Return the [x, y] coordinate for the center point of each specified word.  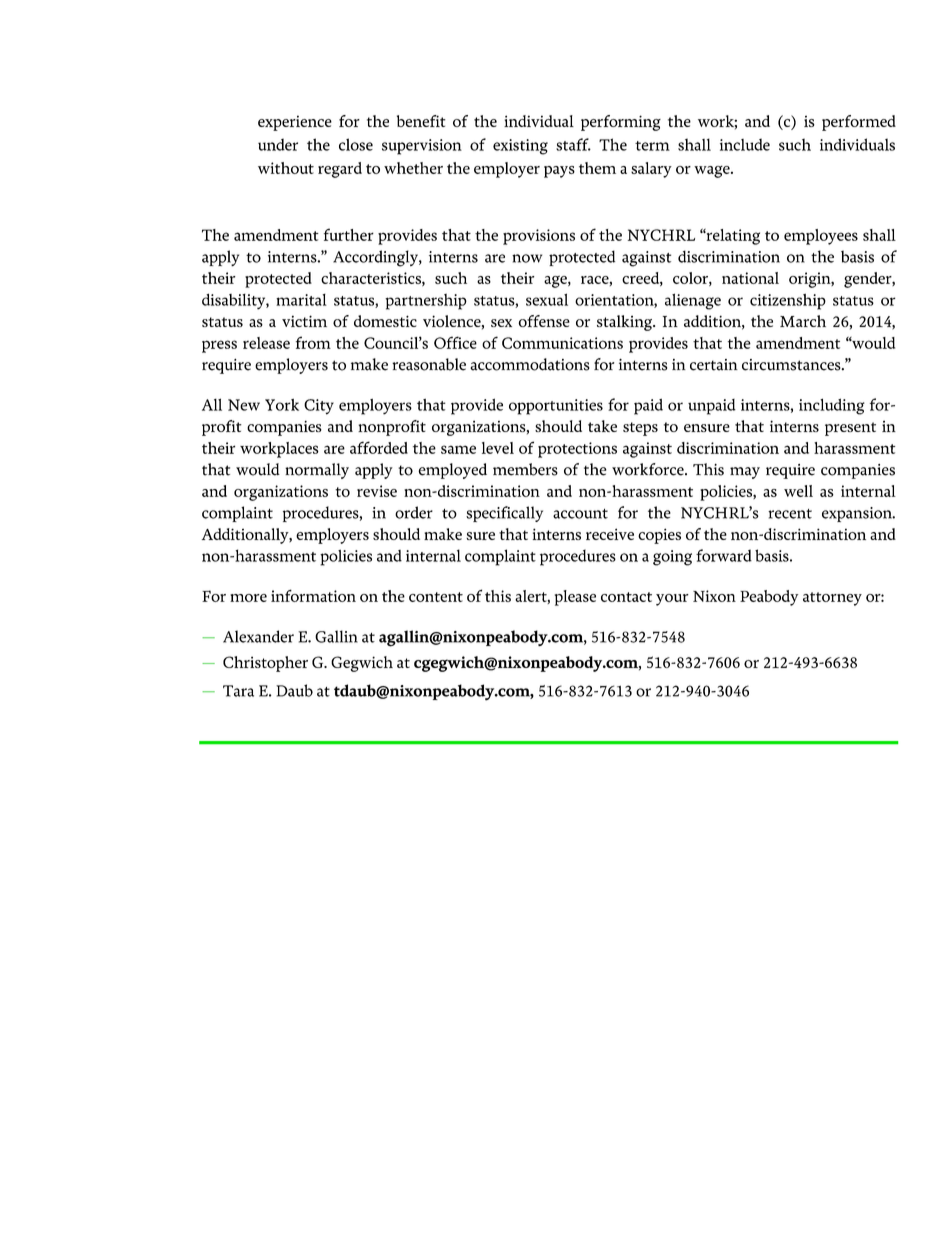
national [750, 278]
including [832, 406]
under [278, 144]
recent [790, 514]
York [282, 405]
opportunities [556, 407]
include [745, 144]
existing [520, 147]
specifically [504, 514]
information [313, 595]
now [527, 258]
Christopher [265, 664]
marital [301, 300]
